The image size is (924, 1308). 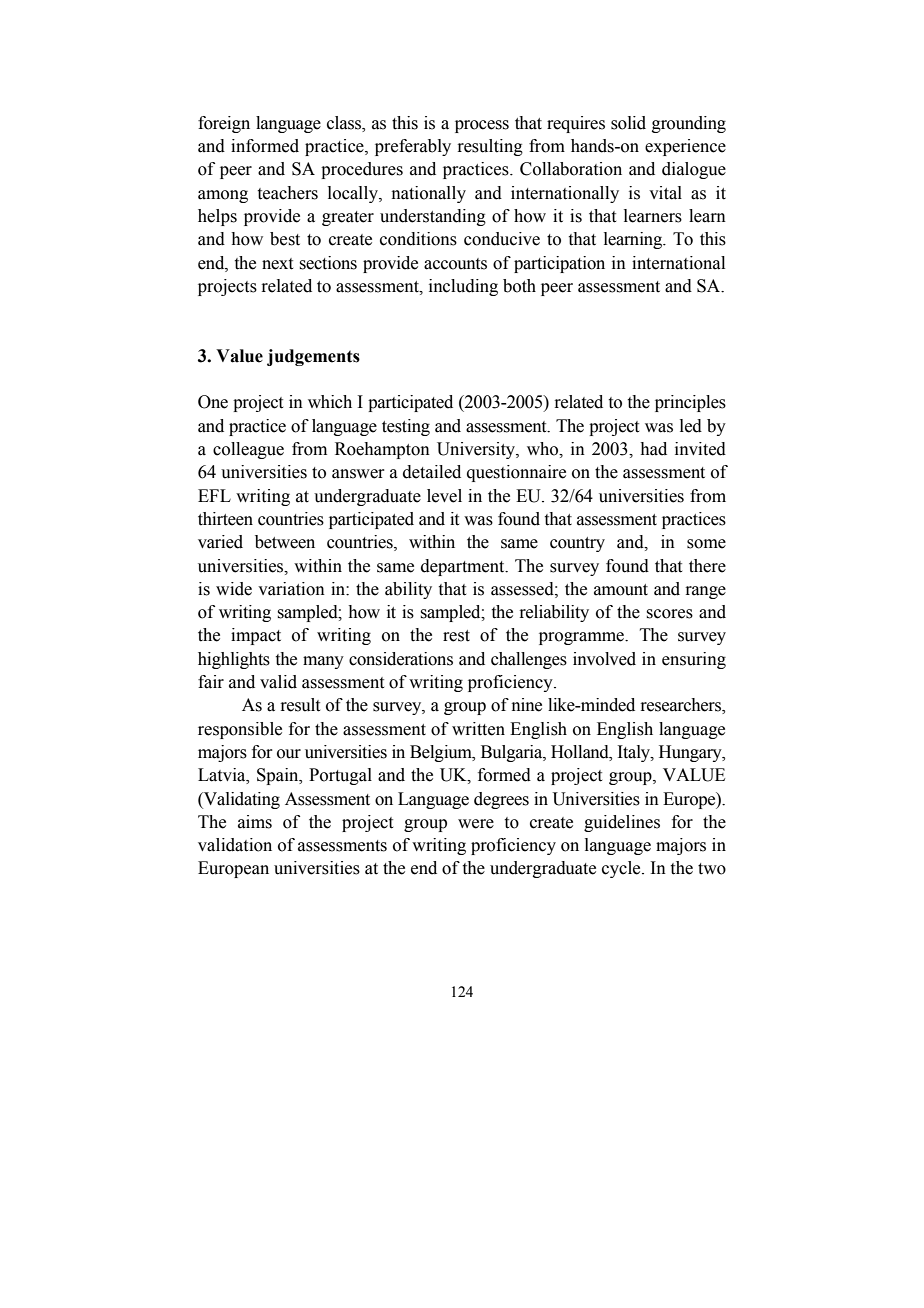 What do you see at coordinates (224, 124) in the screenshot?
I see `foreign` at bounding box center [224, 124].
